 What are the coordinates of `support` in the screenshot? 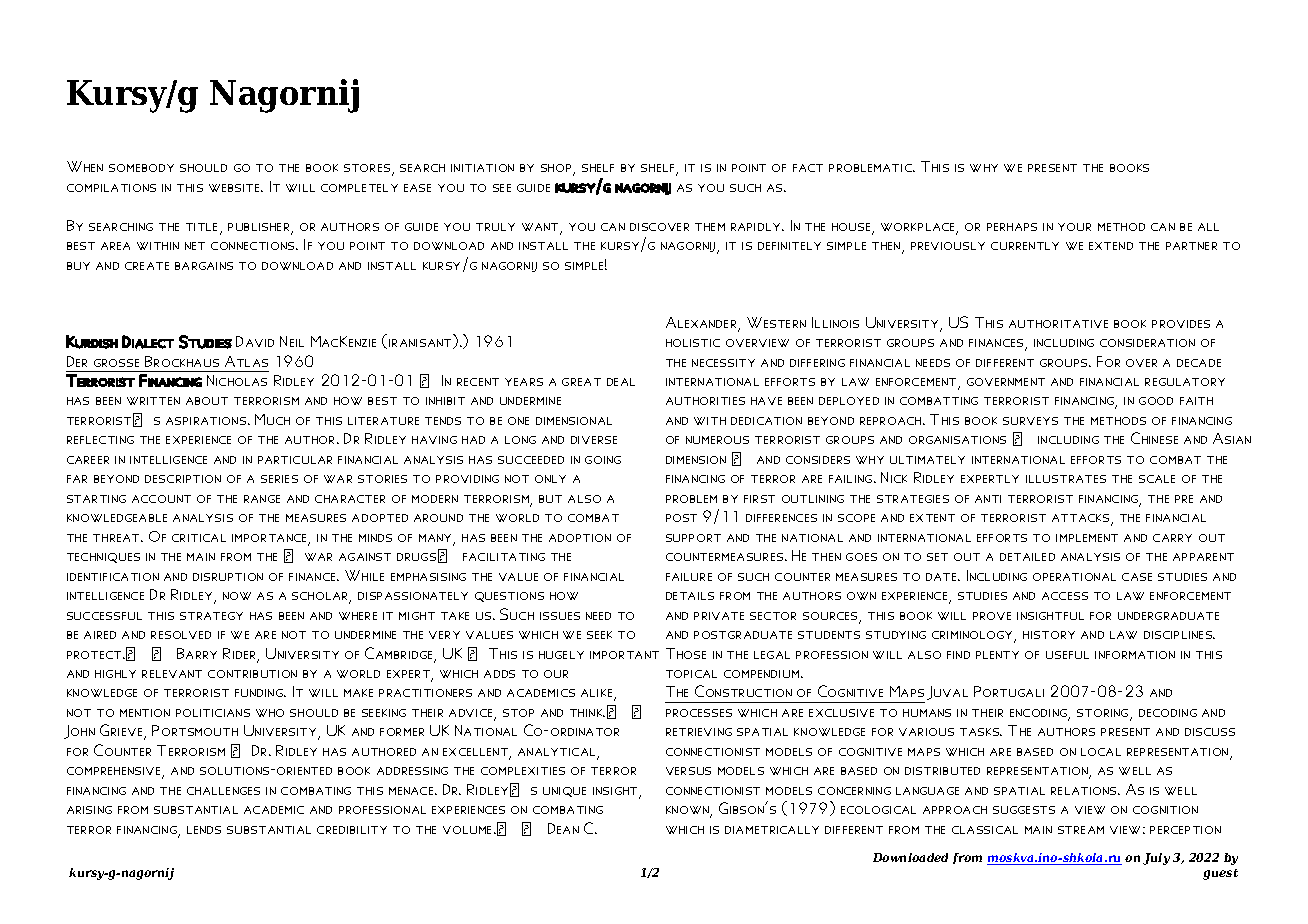 It's located at (693, 538).
